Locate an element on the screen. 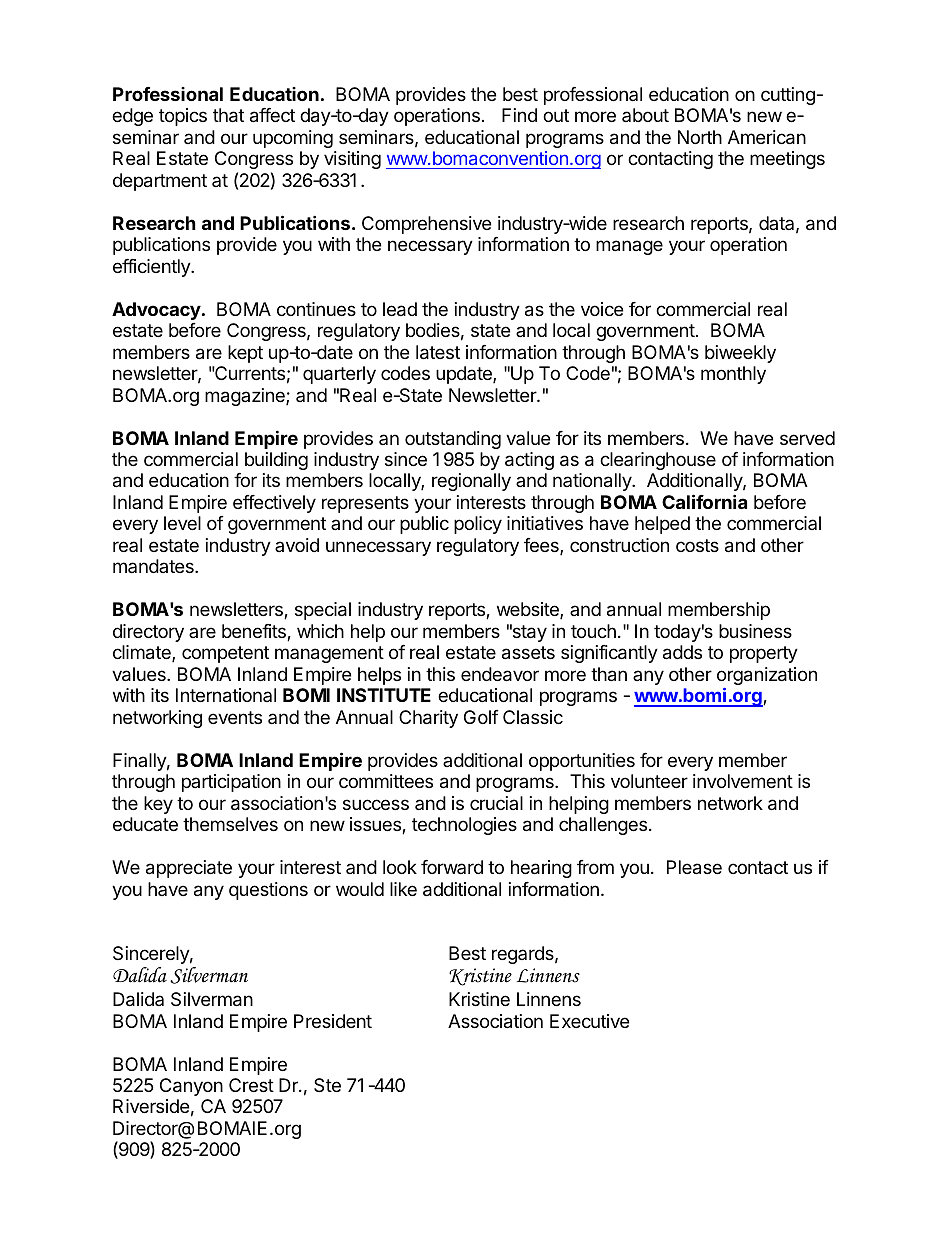 The height and width of the screenshot is (1233, 952). that is located at coordinates (228, 115).
